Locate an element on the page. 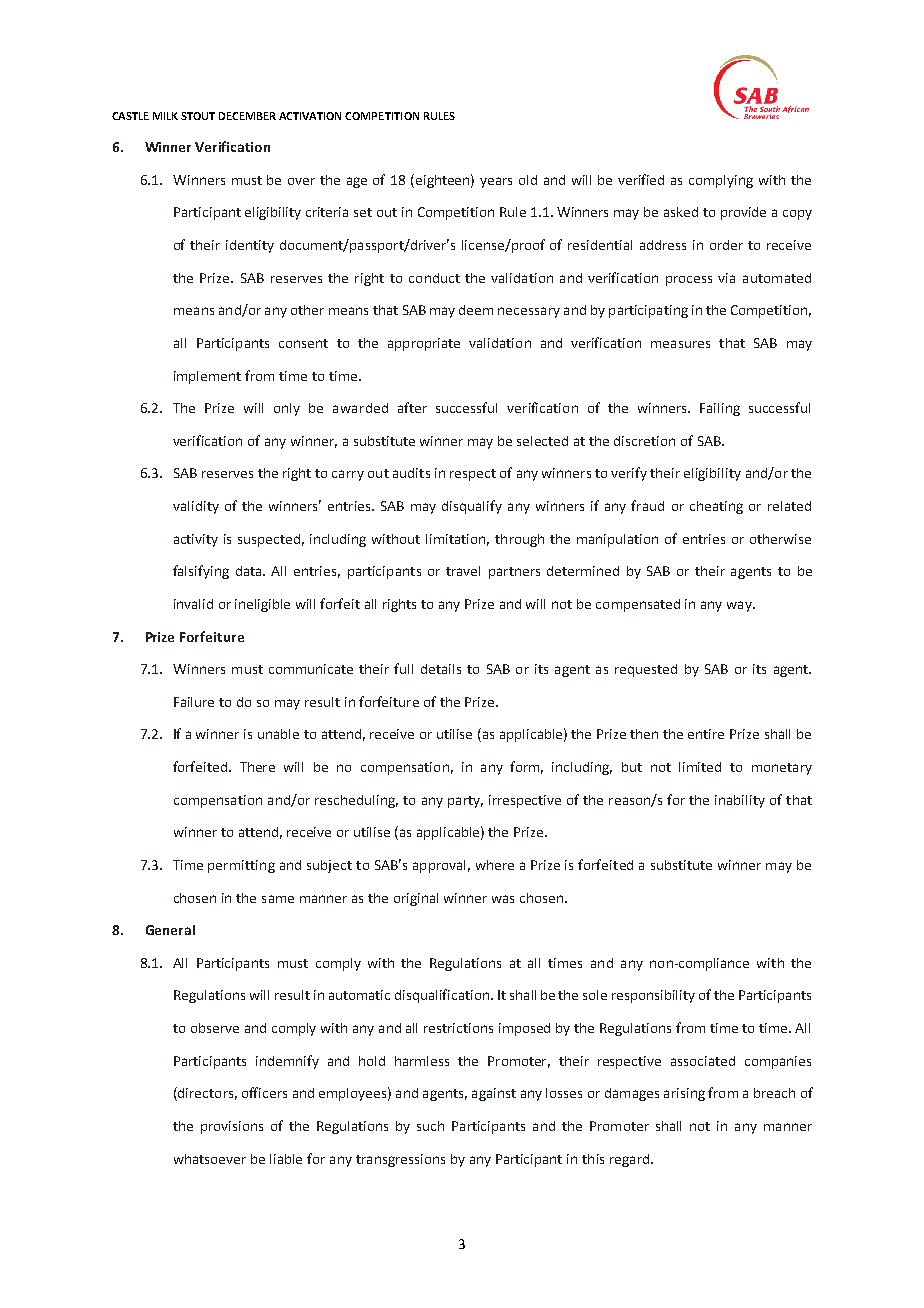 This image has height=1308, width=924. was is located at coordinates (503, 899).
